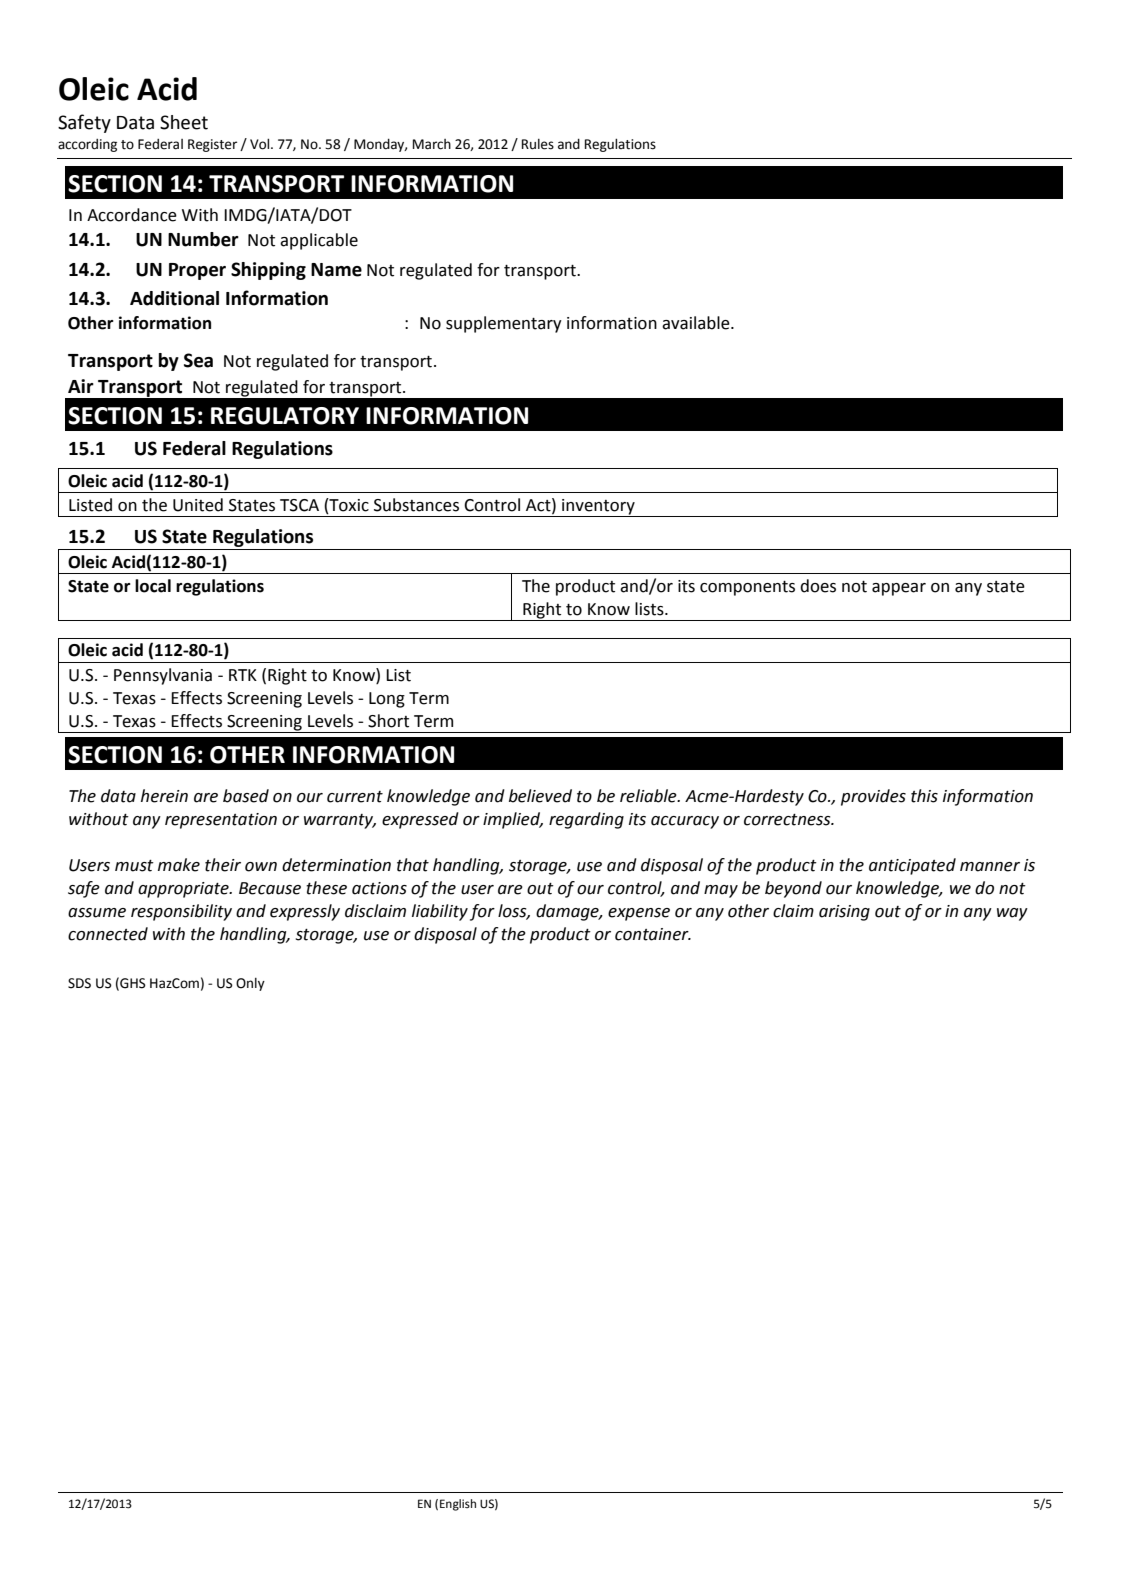 The height and width of the screenshot is (1596, 1128). Describe the element at coordinates (1012, 914) in the screenshot. I see `way` at that location.
